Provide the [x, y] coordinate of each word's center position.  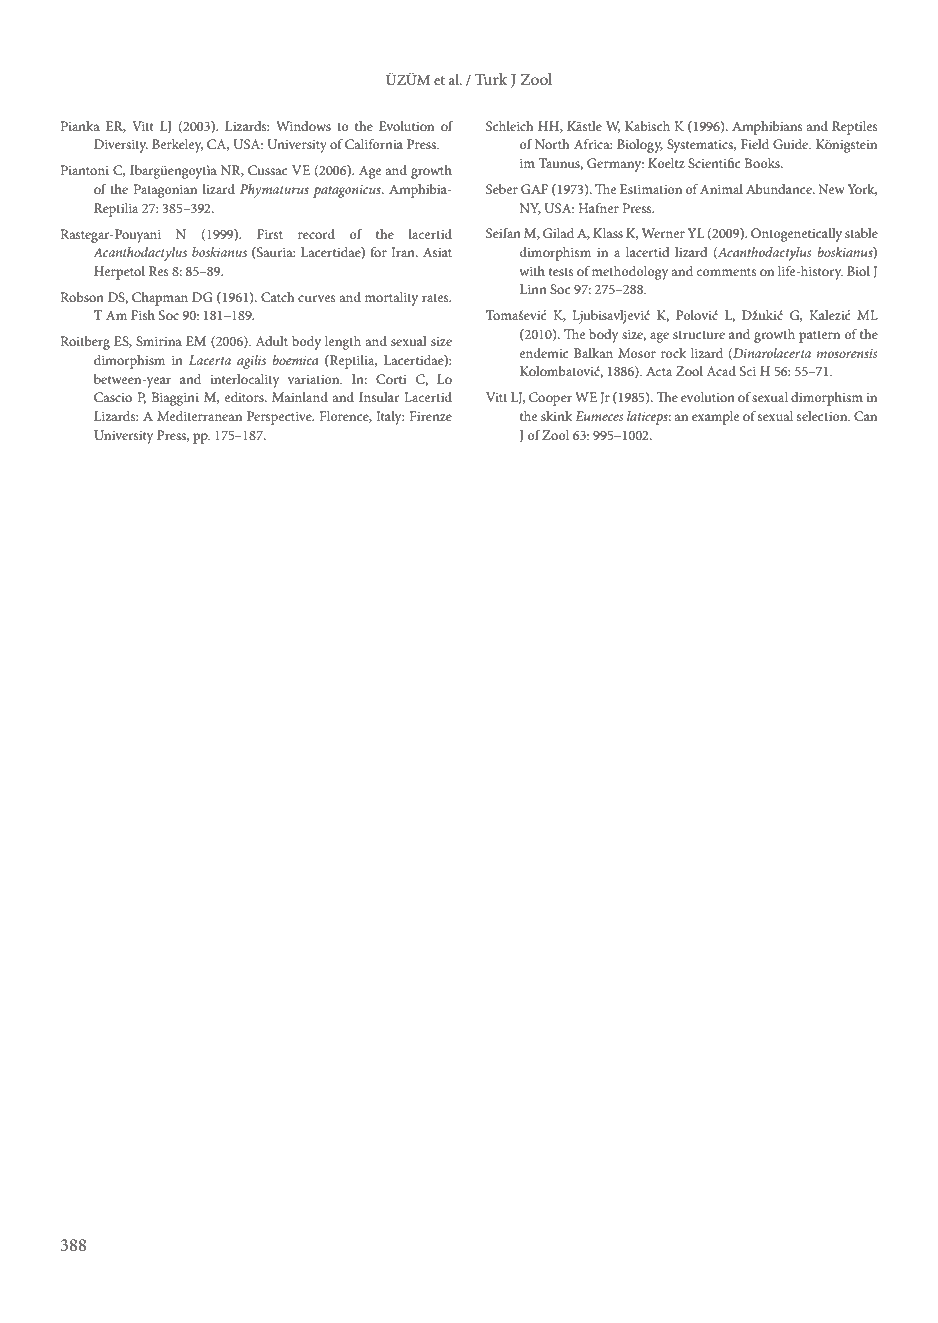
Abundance [780, 189]
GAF [534, 189]
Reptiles [855, 128]
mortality [391, 299]
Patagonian [165, 191]
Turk [491, 79]
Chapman [160, 299]
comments [727, 272]
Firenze [430, 416]
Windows [303, 126]
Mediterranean [199, 416]
